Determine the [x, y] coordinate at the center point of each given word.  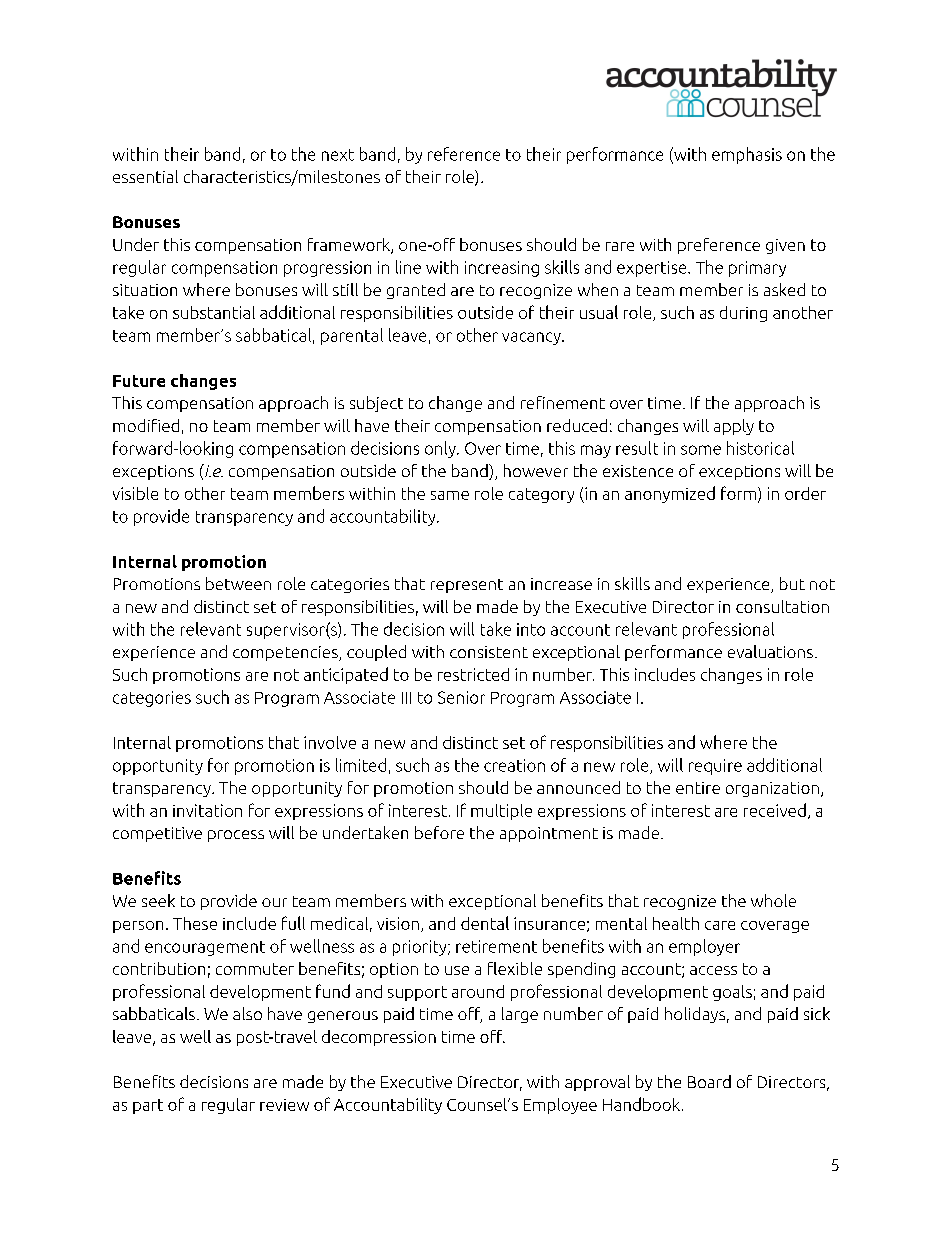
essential [145, 176]
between [238, 583]
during [743, 314]
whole [773, 900]
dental [485, 923]
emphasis [747, 155]
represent [467, 586]
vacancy [532, 338]
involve [330, 742]
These [195, 923]
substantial [214, 312]
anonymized [670, 494]
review [284, 1105]
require [715, 767]
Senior [461, 697]
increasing [502, 269]
